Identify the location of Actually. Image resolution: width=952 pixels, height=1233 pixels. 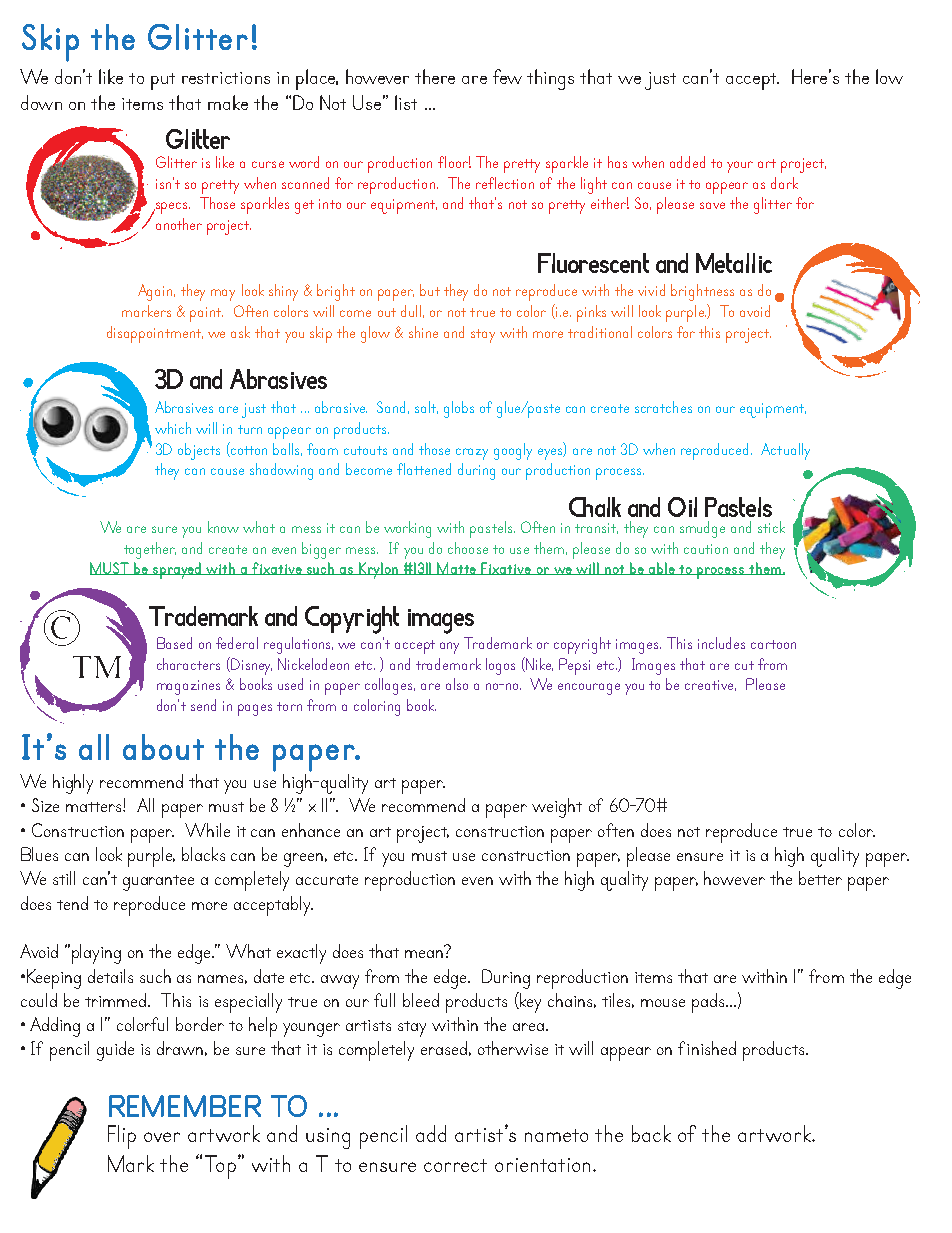
(785, 451).
